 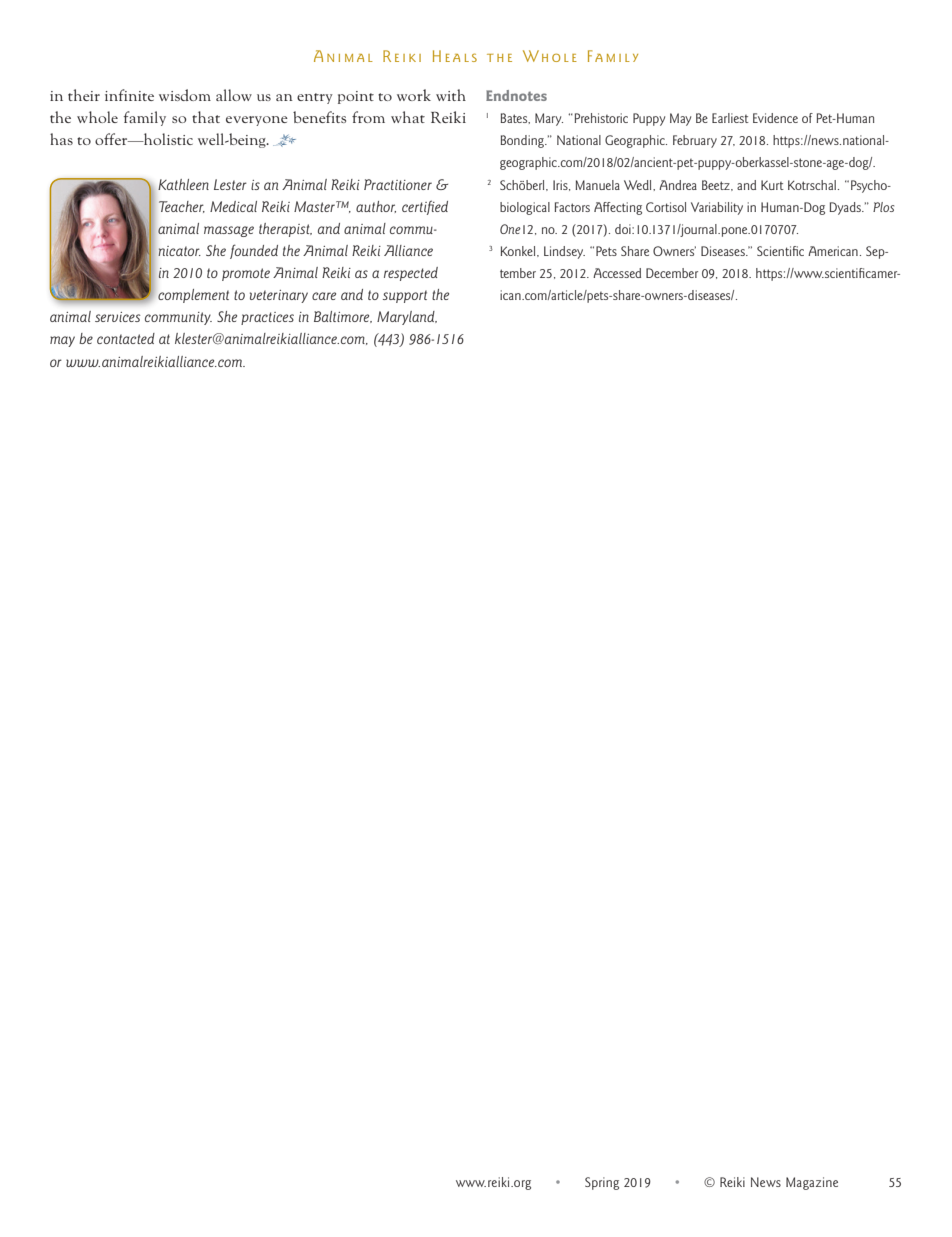 I want to click on Bates, so click(x=515, y=118).
